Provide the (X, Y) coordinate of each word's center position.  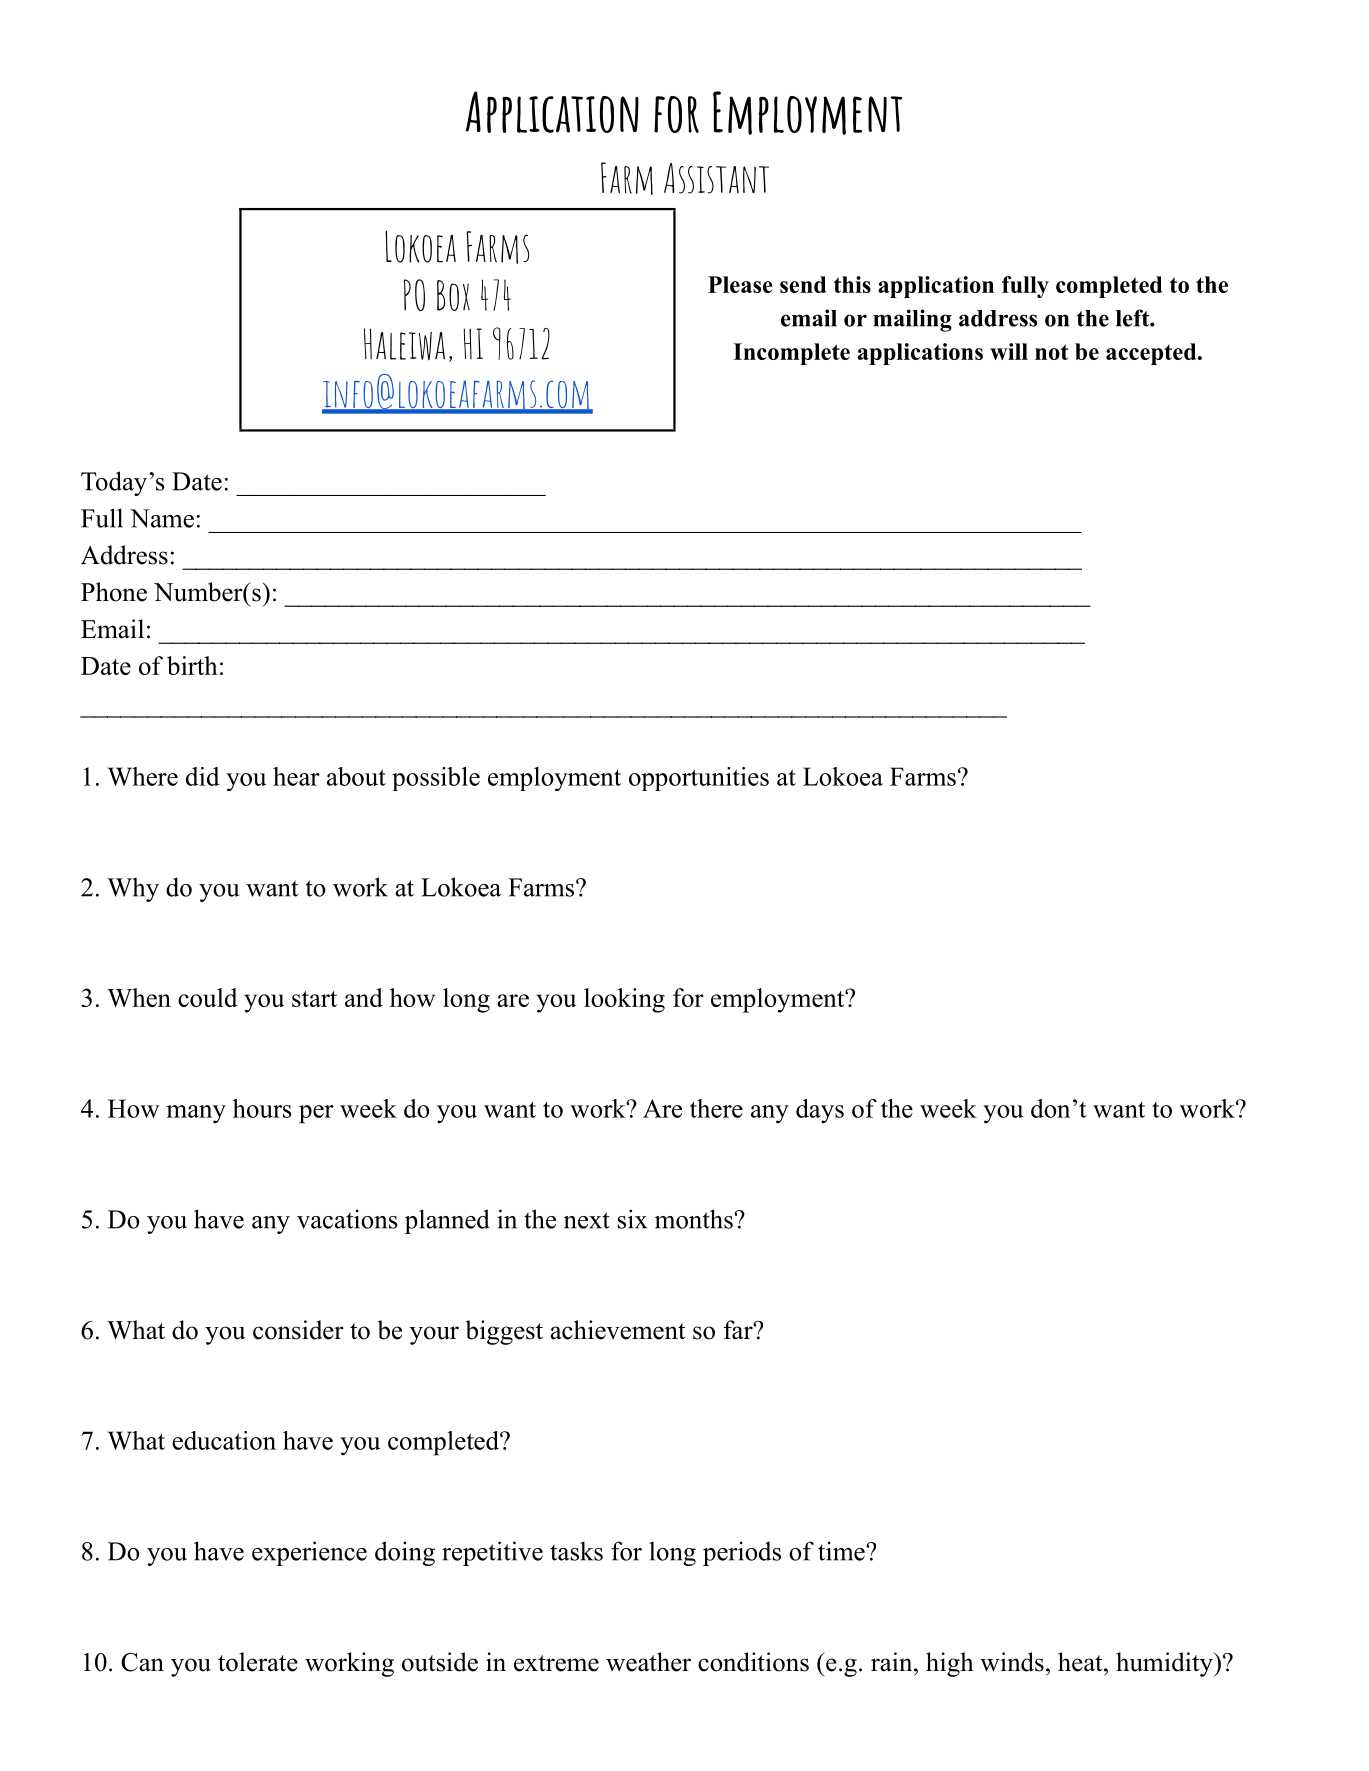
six (632, 1219)
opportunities (699, 779)
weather (648, 1662)
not (1051, 352)
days (820, 1111)
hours (262, 1108)
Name (162, 518)
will (1009, 351)
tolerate (258, 1662)
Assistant (716, 178)
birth (192, 665)
